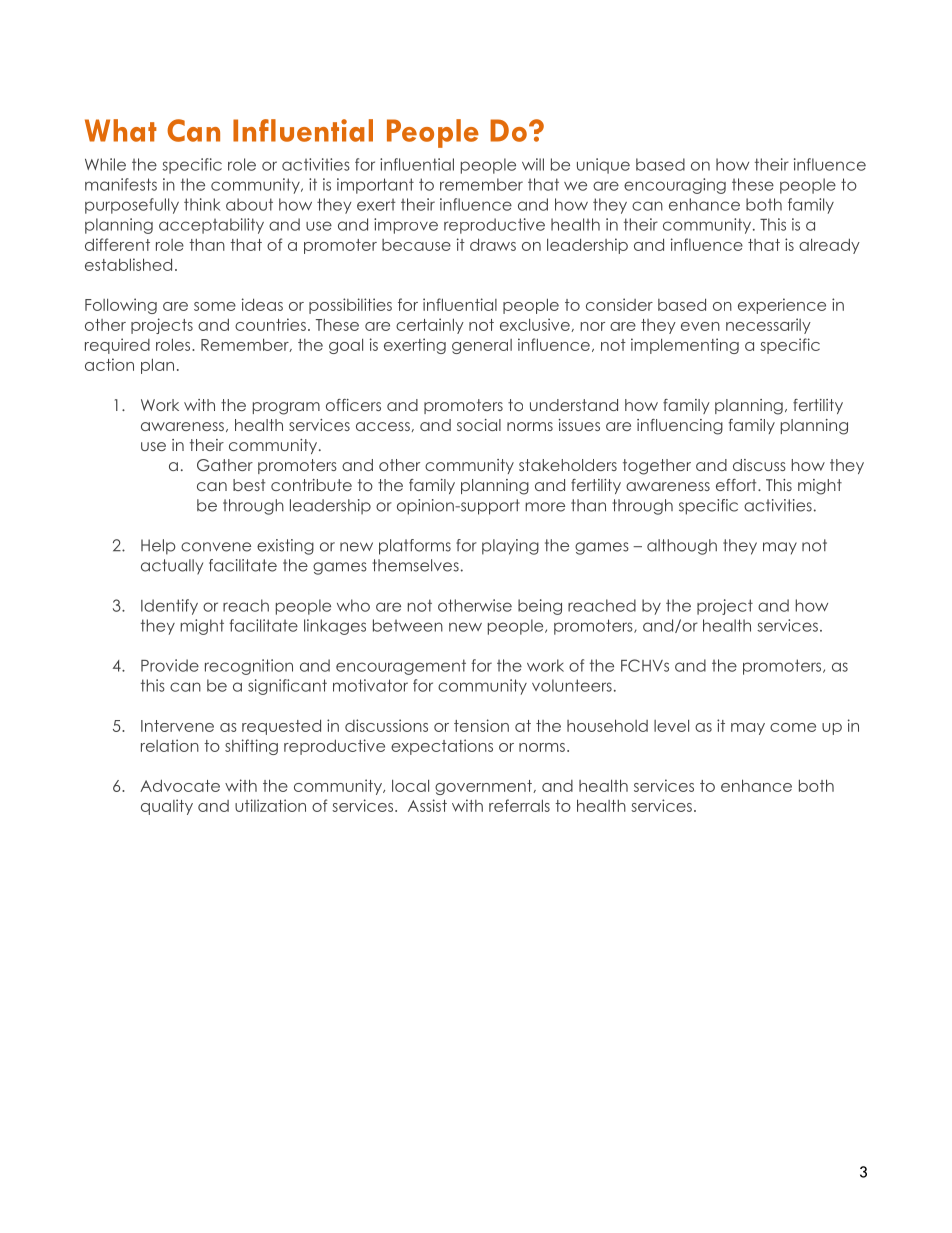 This screenshot has height=1233, width=952. I want to click on implementing, so click(685, 346).
